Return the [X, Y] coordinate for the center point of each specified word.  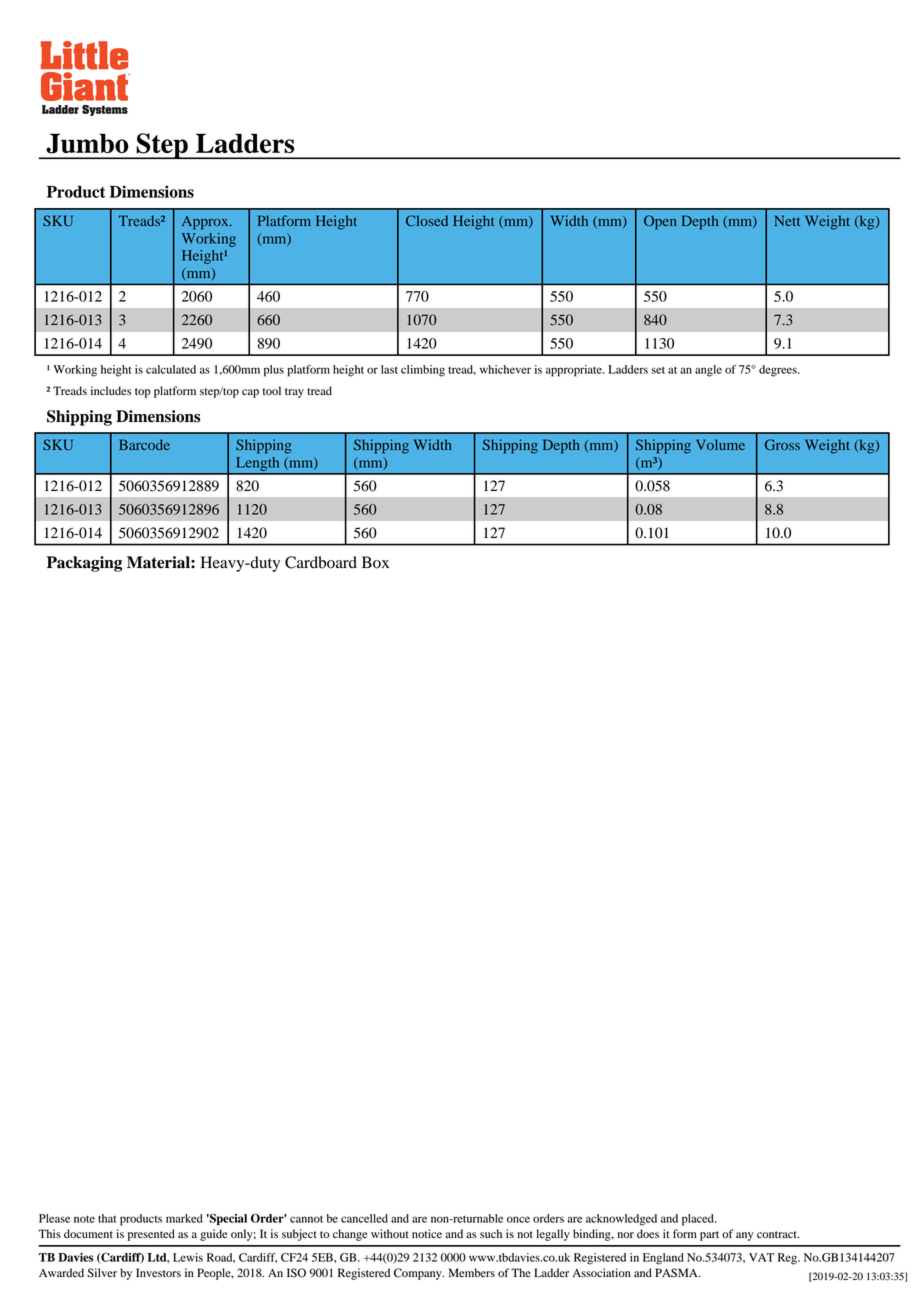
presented [151, 1235]
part [709, 1236]
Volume [720, 444]
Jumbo [87, 143]
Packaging [84, 564]
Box [375, 562]
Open [660, 222]
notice [427, 1233]
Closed [427, 221]
